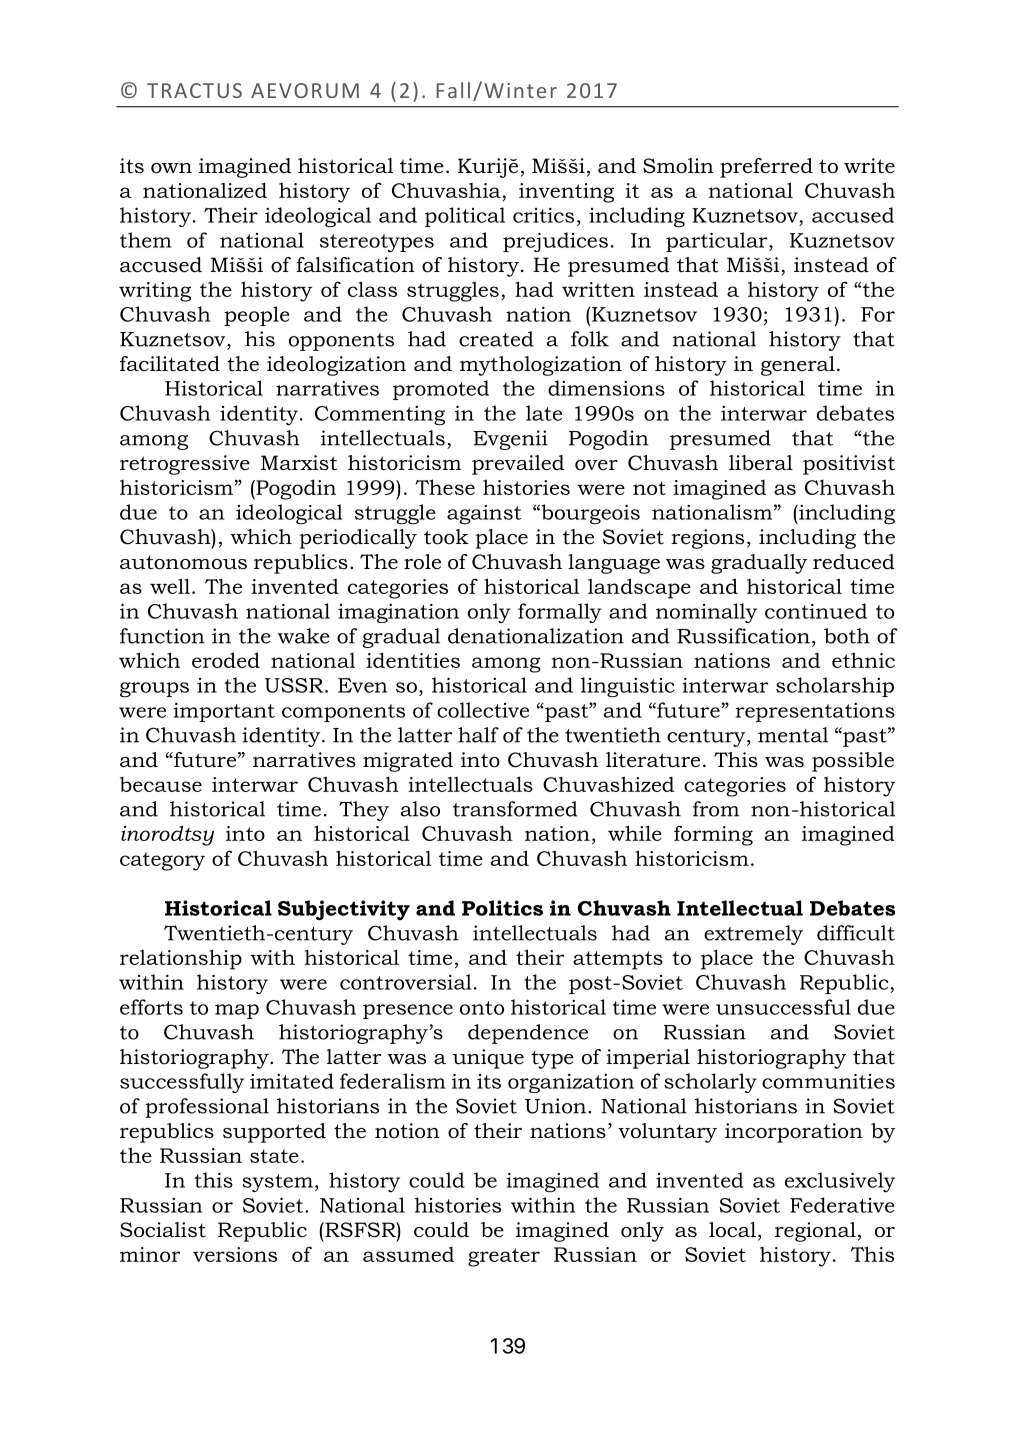 This document has height=1434, width=1015. I want to click on versions, so click(235, 1254).
